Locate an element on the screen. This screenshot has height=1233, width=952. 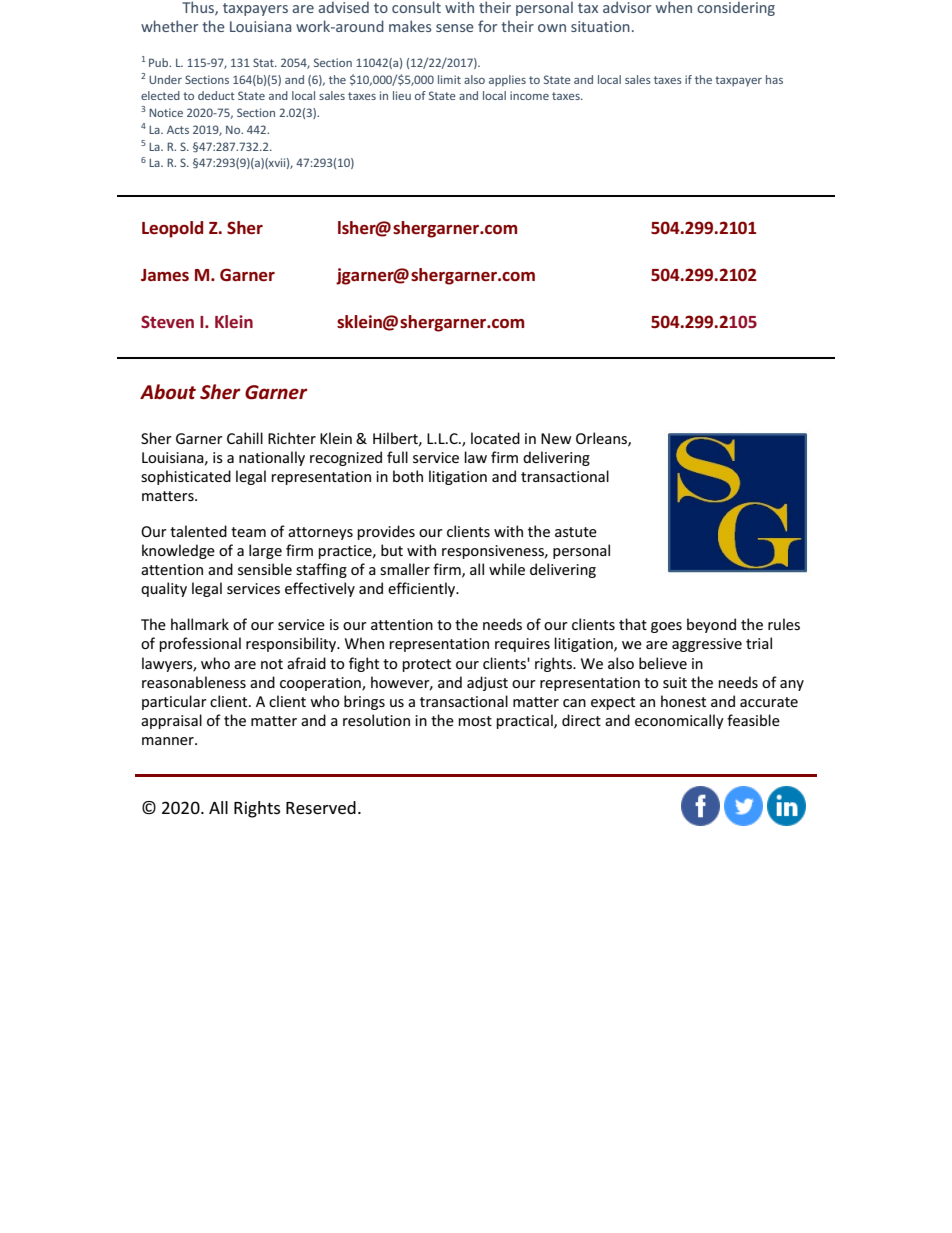
whether is located at coordinates (169, 26).
